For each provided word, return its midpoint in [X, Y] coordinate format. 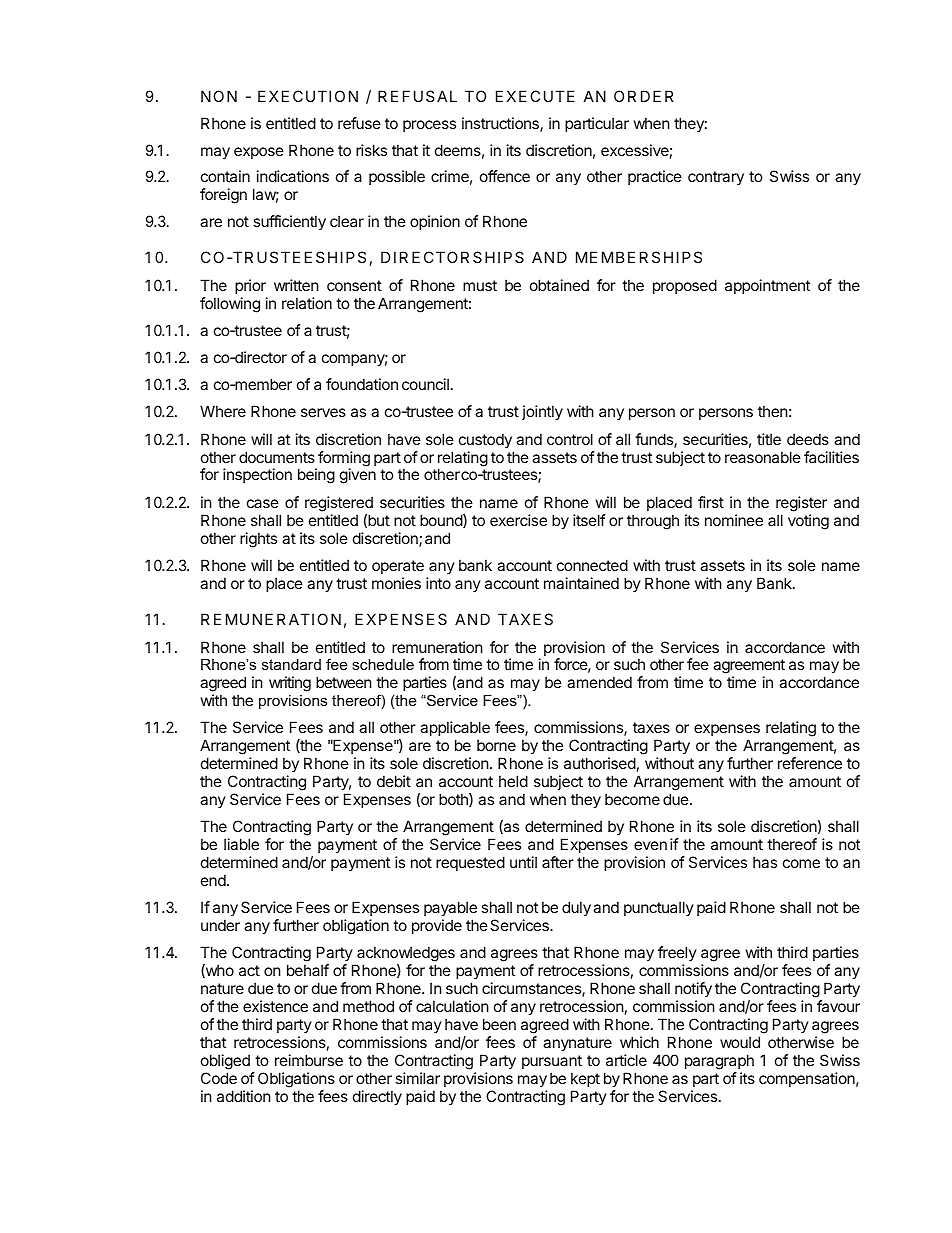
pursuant [552, 1062]
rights [258, 540]
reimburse [309, 1060]
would [740, 1042]
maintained [581, 583]
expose [259, 153]
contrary [716, 178]
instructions [501, 124]
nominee [734, 520]
